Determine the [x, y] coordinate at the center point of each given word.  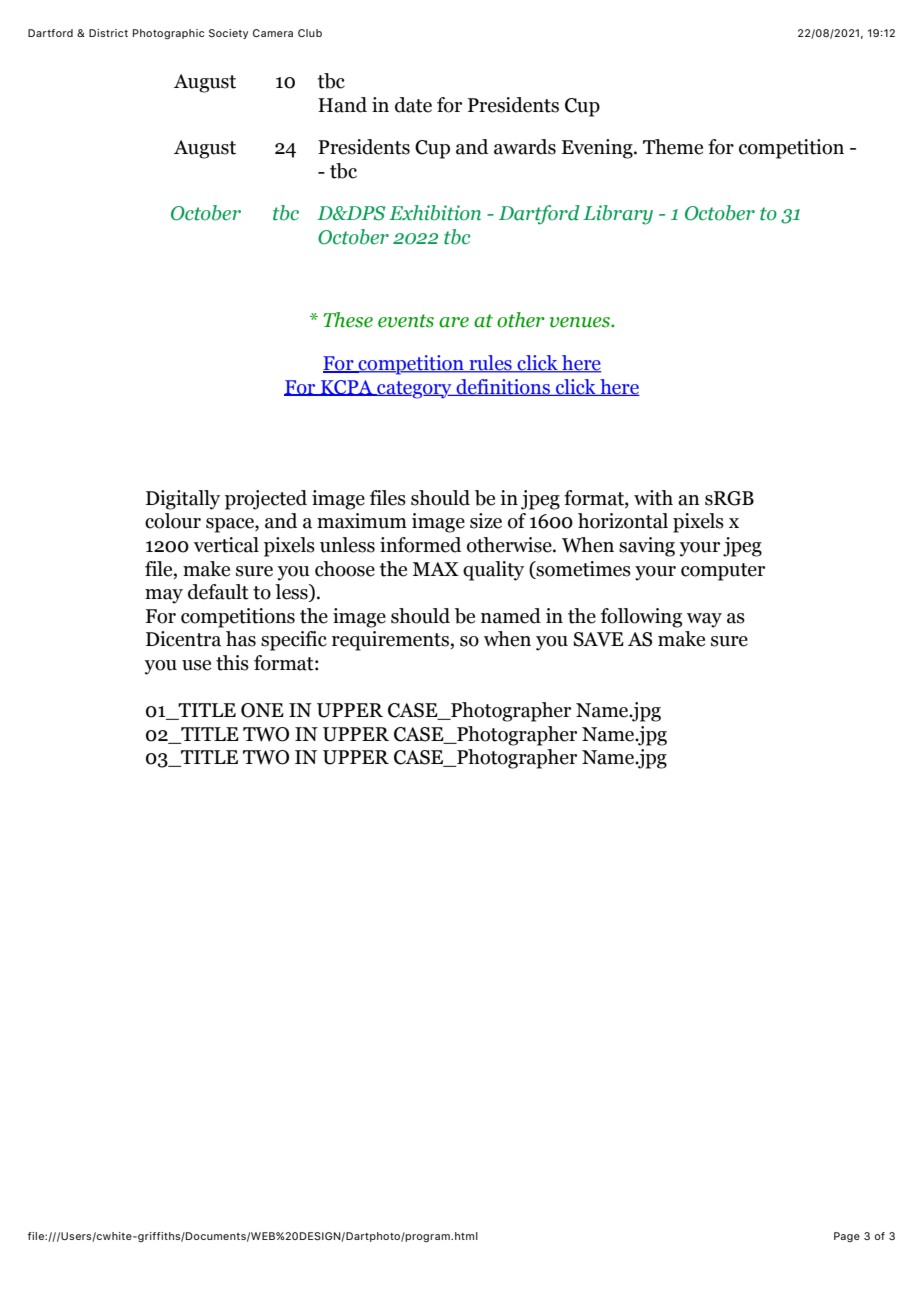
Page [847, 1237]
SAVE [599, 639]
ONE [262, 710]
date [413, 105]
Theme [673, 147]
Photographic [169, 34]
